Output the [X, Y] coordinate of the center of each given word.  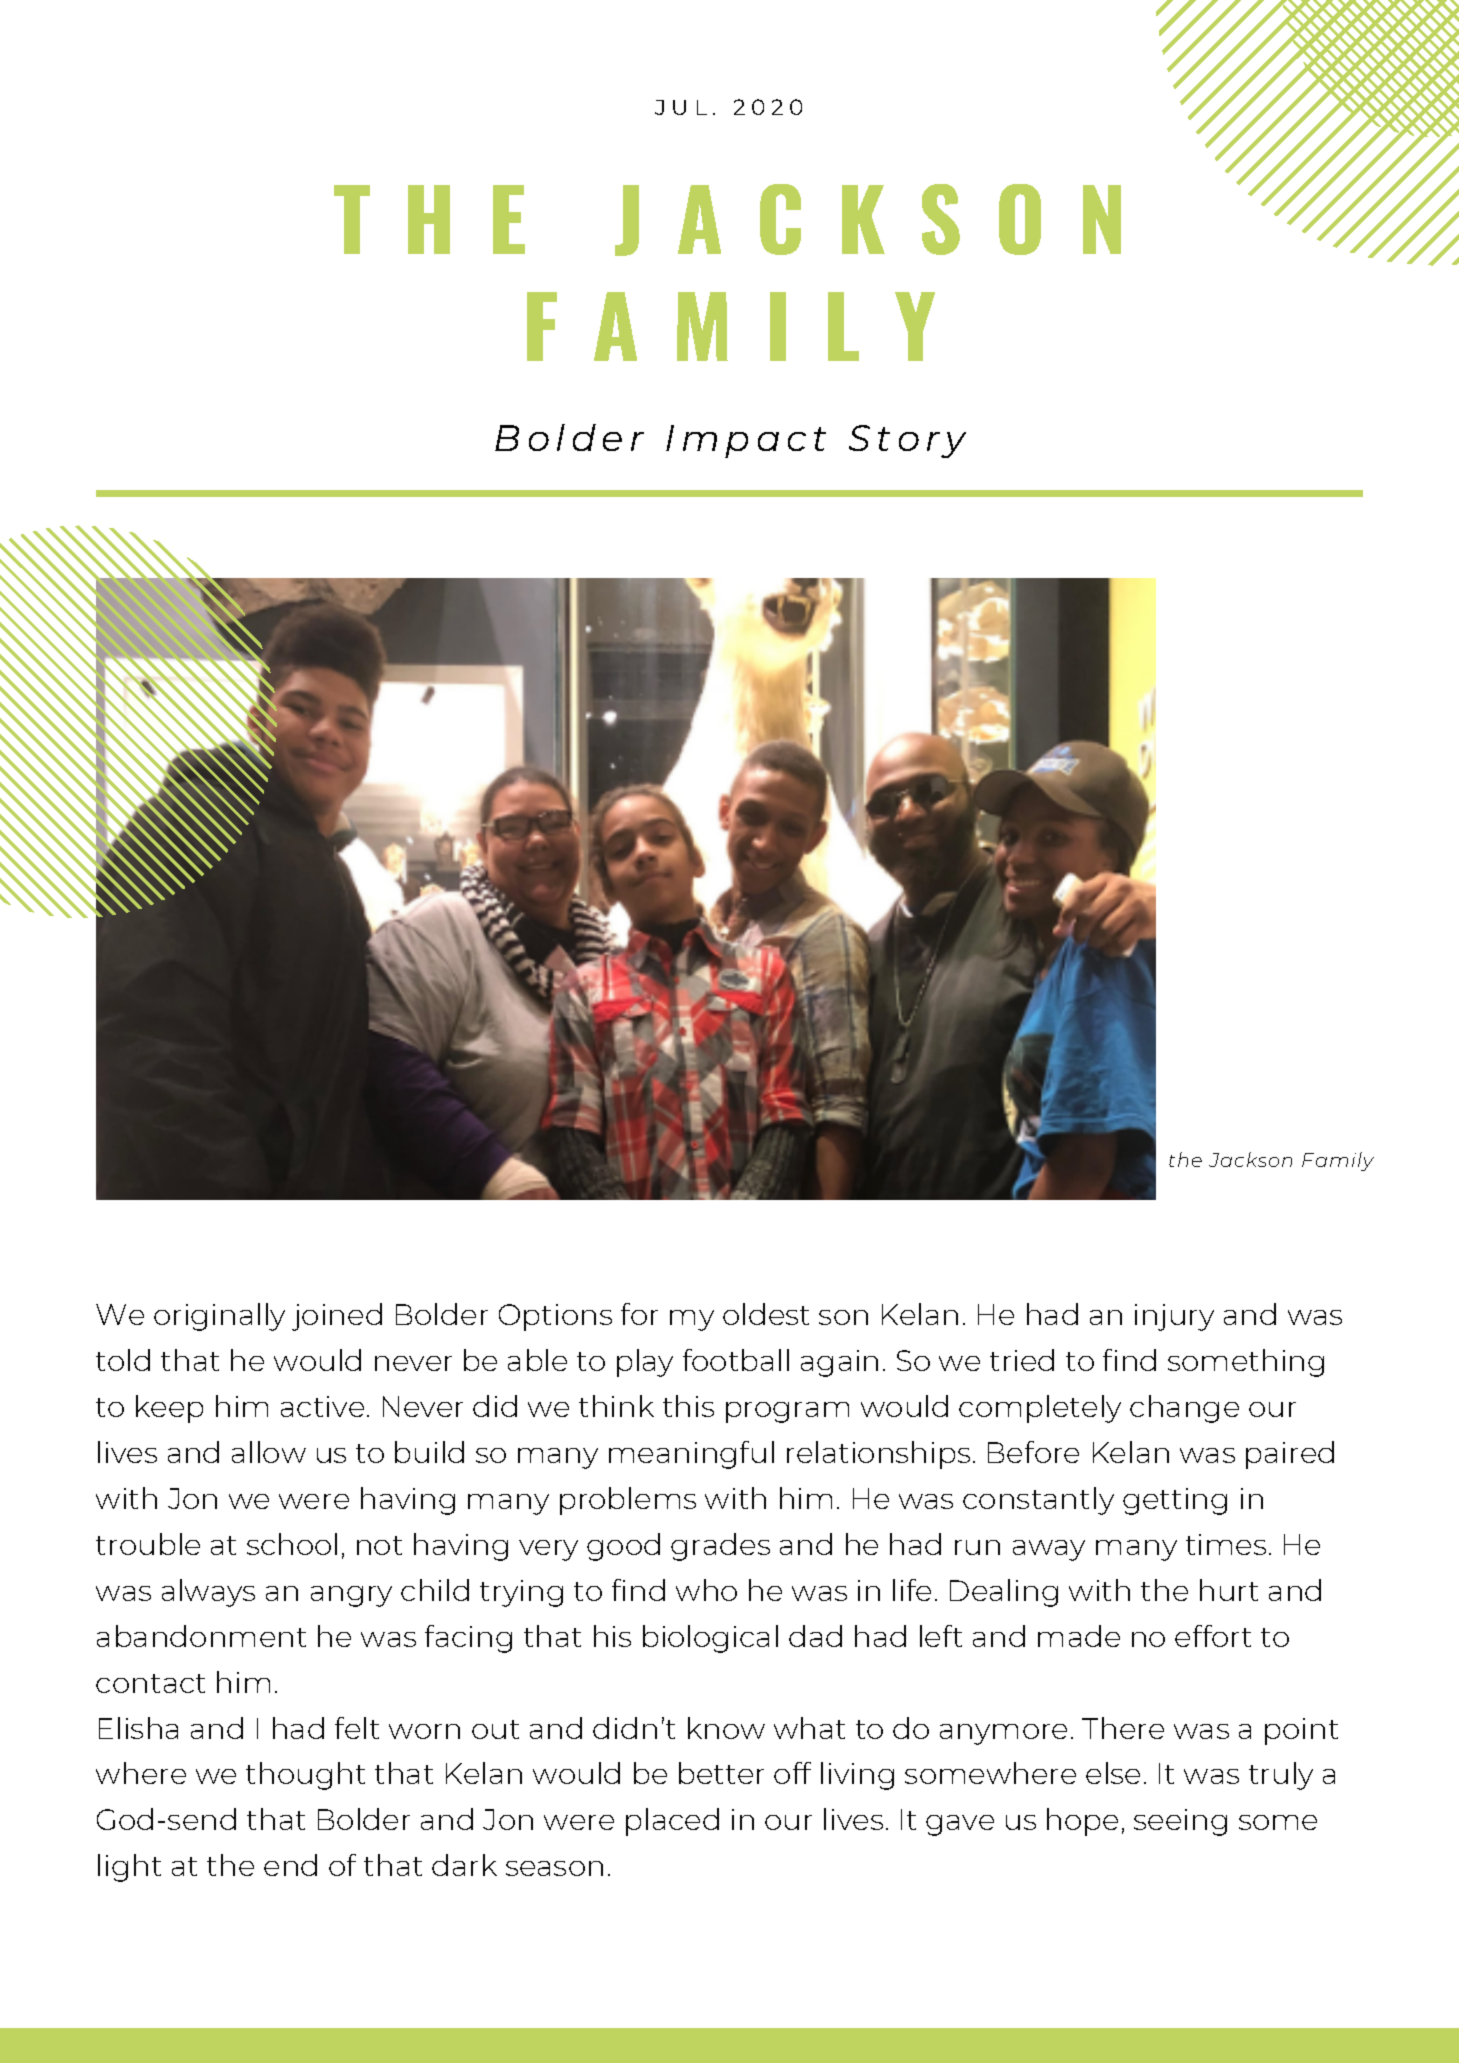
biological [710, 1639]
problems [628, 1501]
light [129, 1868]
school [292, 1544]
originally [219, 1317]
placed [672, 1822]
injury [1174, 1317]
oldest [766, 1314]
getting [1175, 1501]
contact [150, 1683]
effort [1213, 1636]
